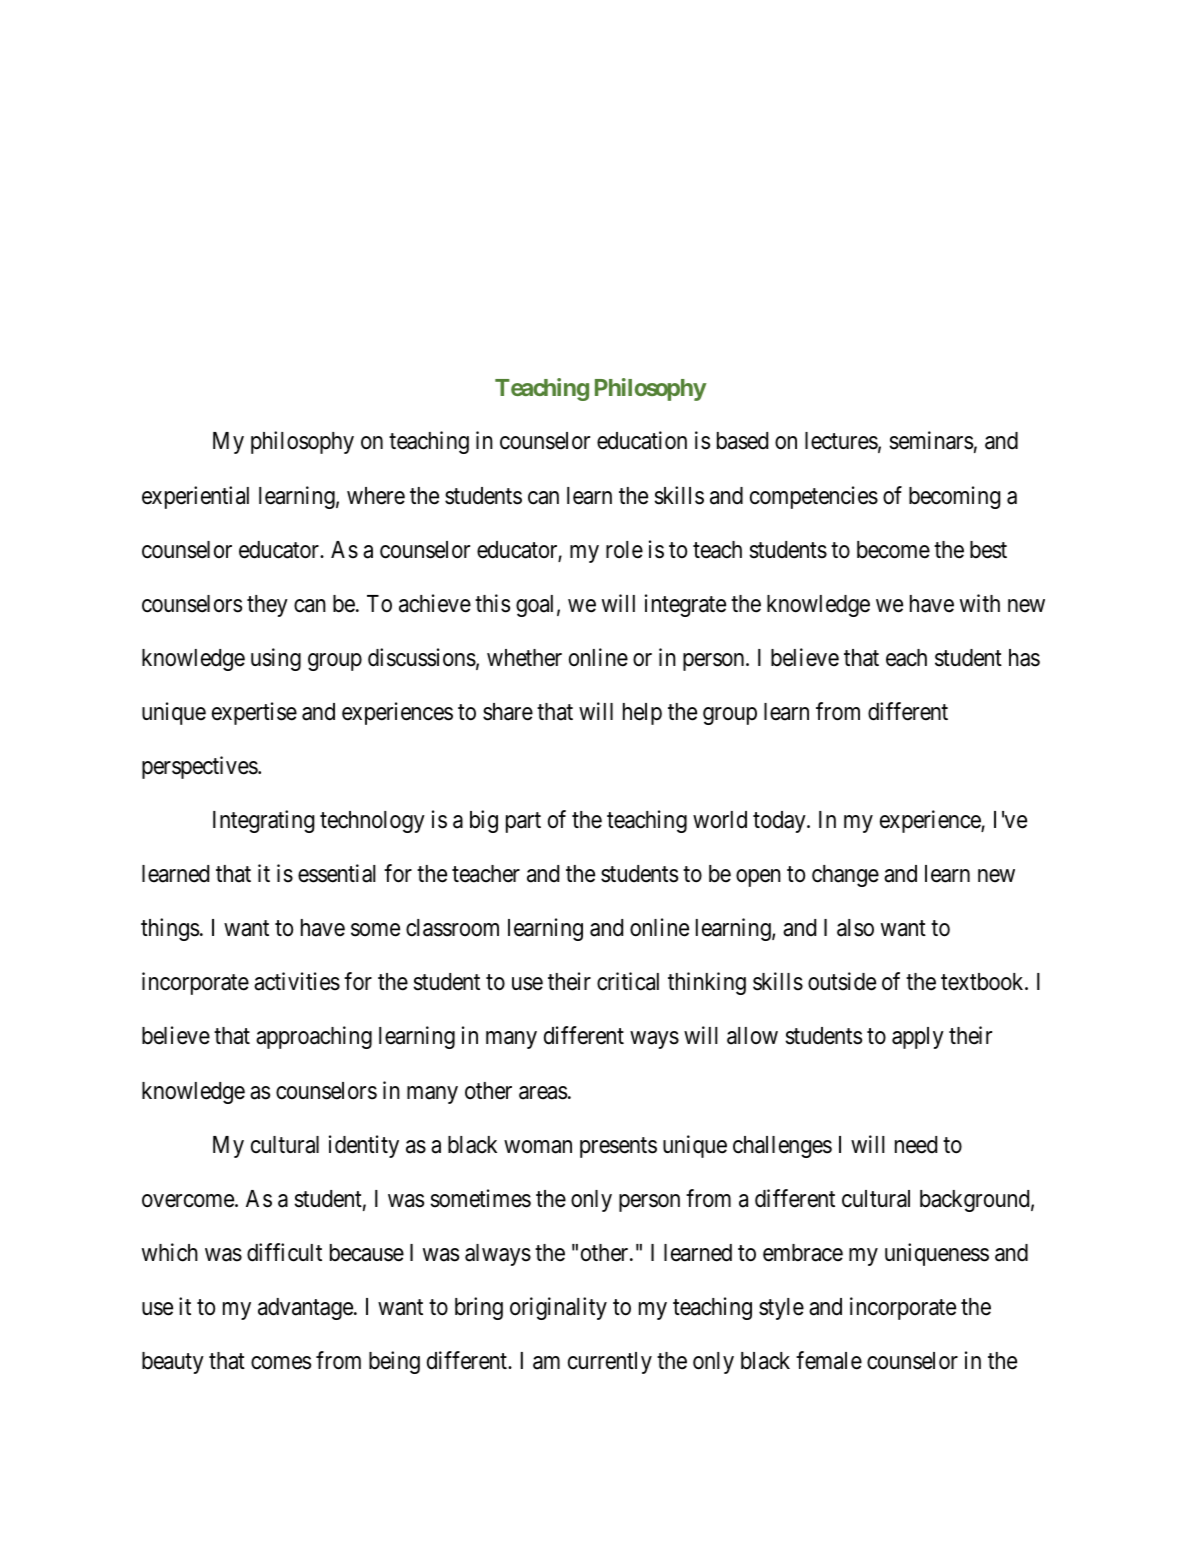 The image size is (1199, 1552). What do you see at coordinates (543, 1093) in the image?
I see `areas` at bounding box center [543, 1093].
